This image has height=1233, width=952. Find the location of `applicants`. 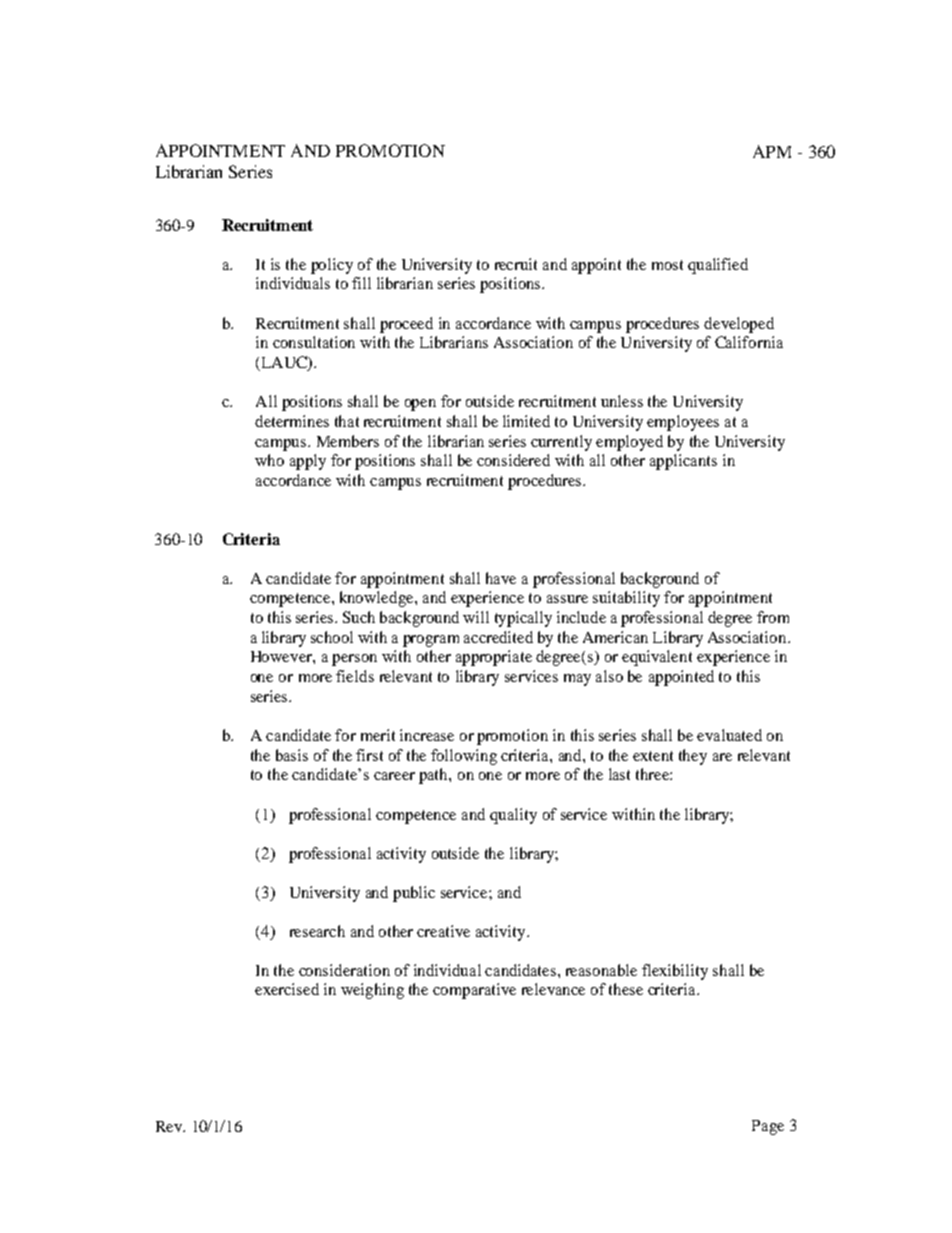

applicants is located at coordinates (683, 462).
